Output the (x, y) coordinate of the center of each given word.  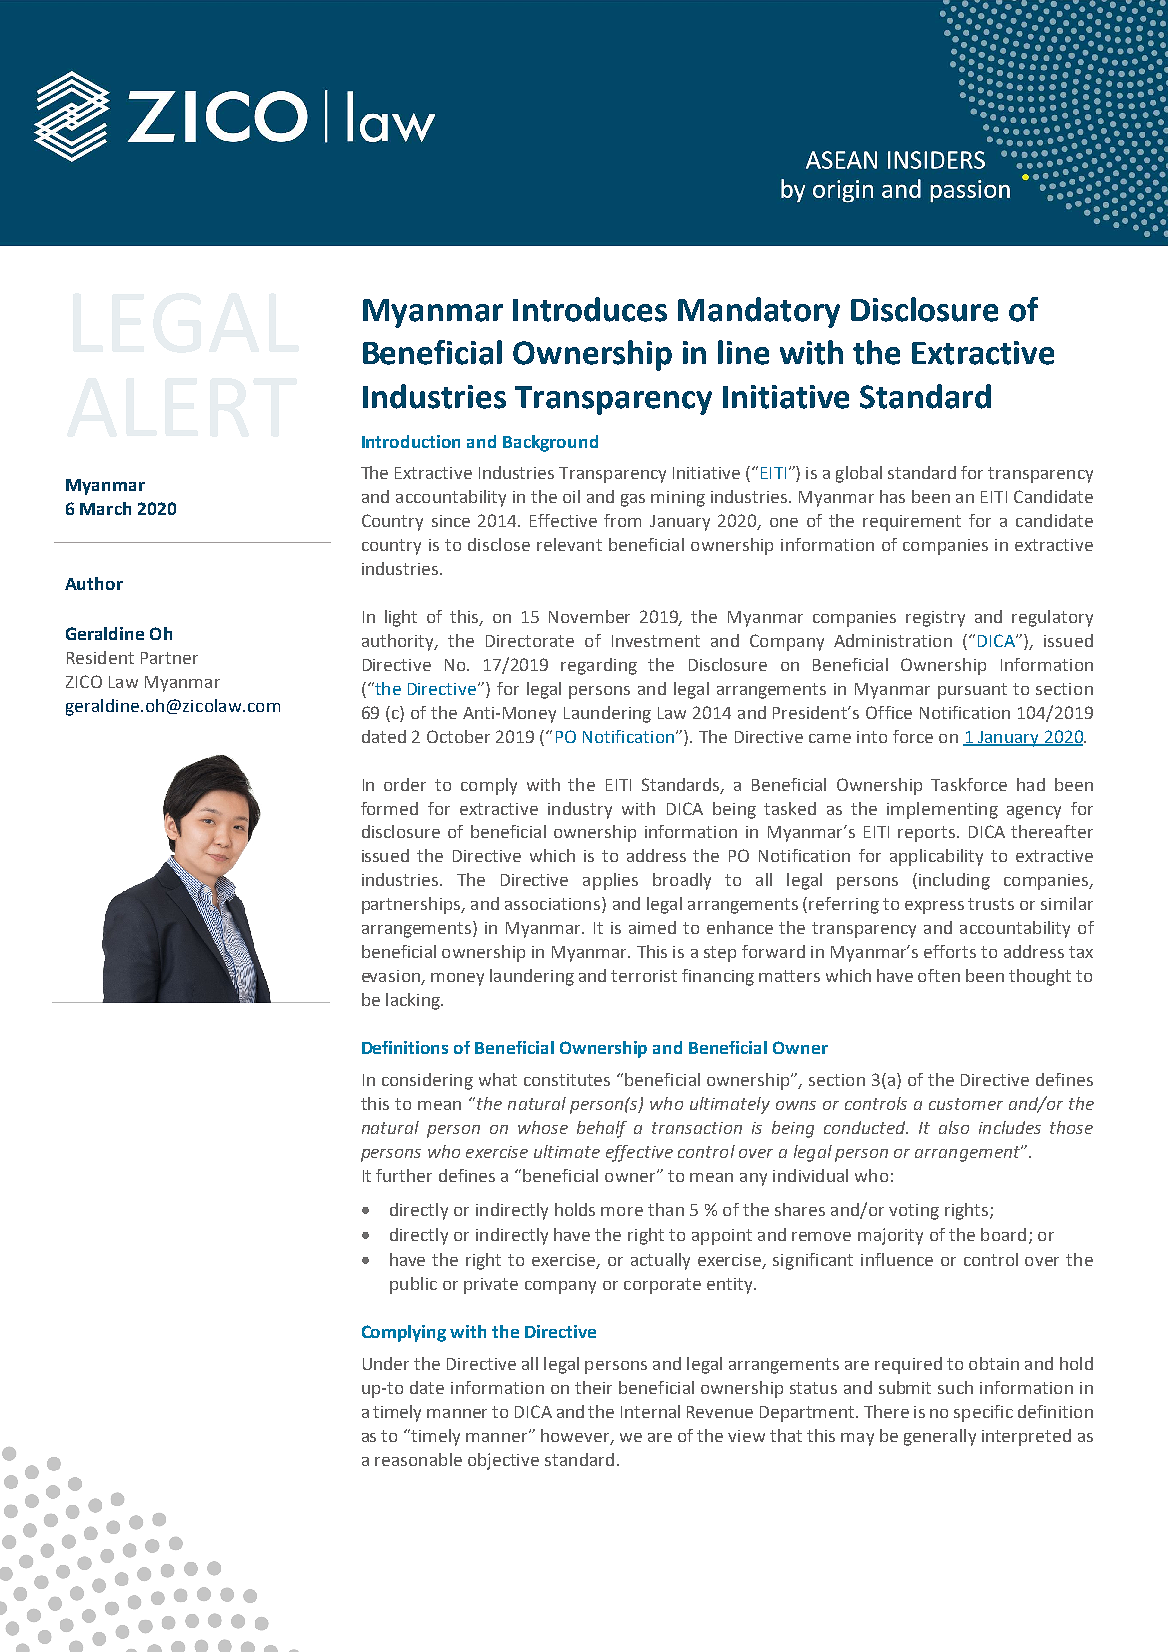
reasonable (418, 1459)
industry (580, 810)
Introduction (411, 441)
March (105, 508)
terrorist (644, 976)
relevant (569, 544)
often (939, 975)
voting (914, 1212)
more (622, 1211)
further (404, 1175)
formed (389, 808)
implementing (942, 810)
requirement (912, 523)
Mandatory (759, 312)
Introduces (590, 309)
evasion (392, 977)
